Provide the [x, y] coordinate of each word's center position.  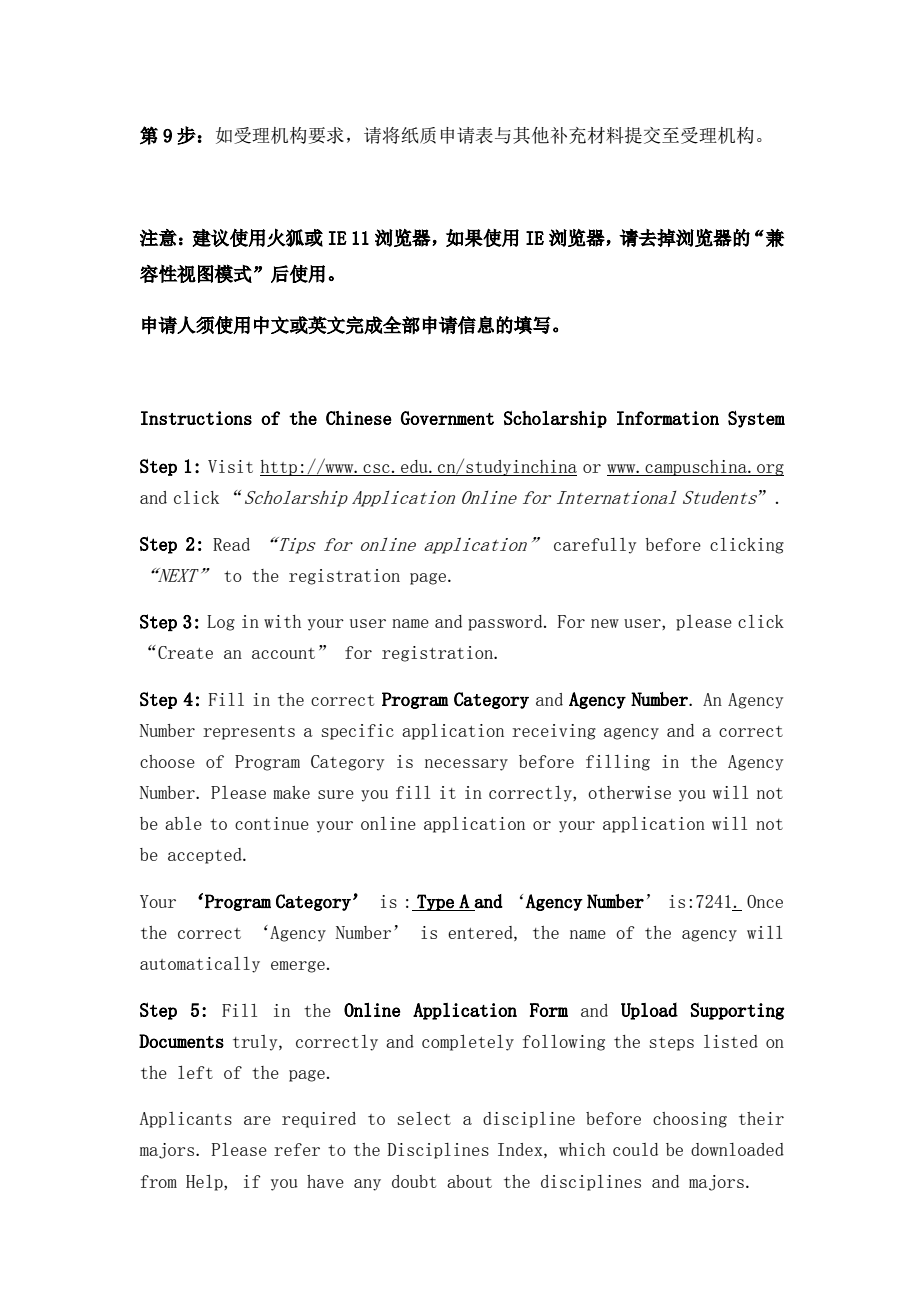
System [756, 419]
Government [447, 418]
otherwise [629, 792]
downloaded [737, 1149]
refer [297, 1149]
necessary [466, 765]
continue [272, 823]
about [469, 1181]
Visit [230, 466]
